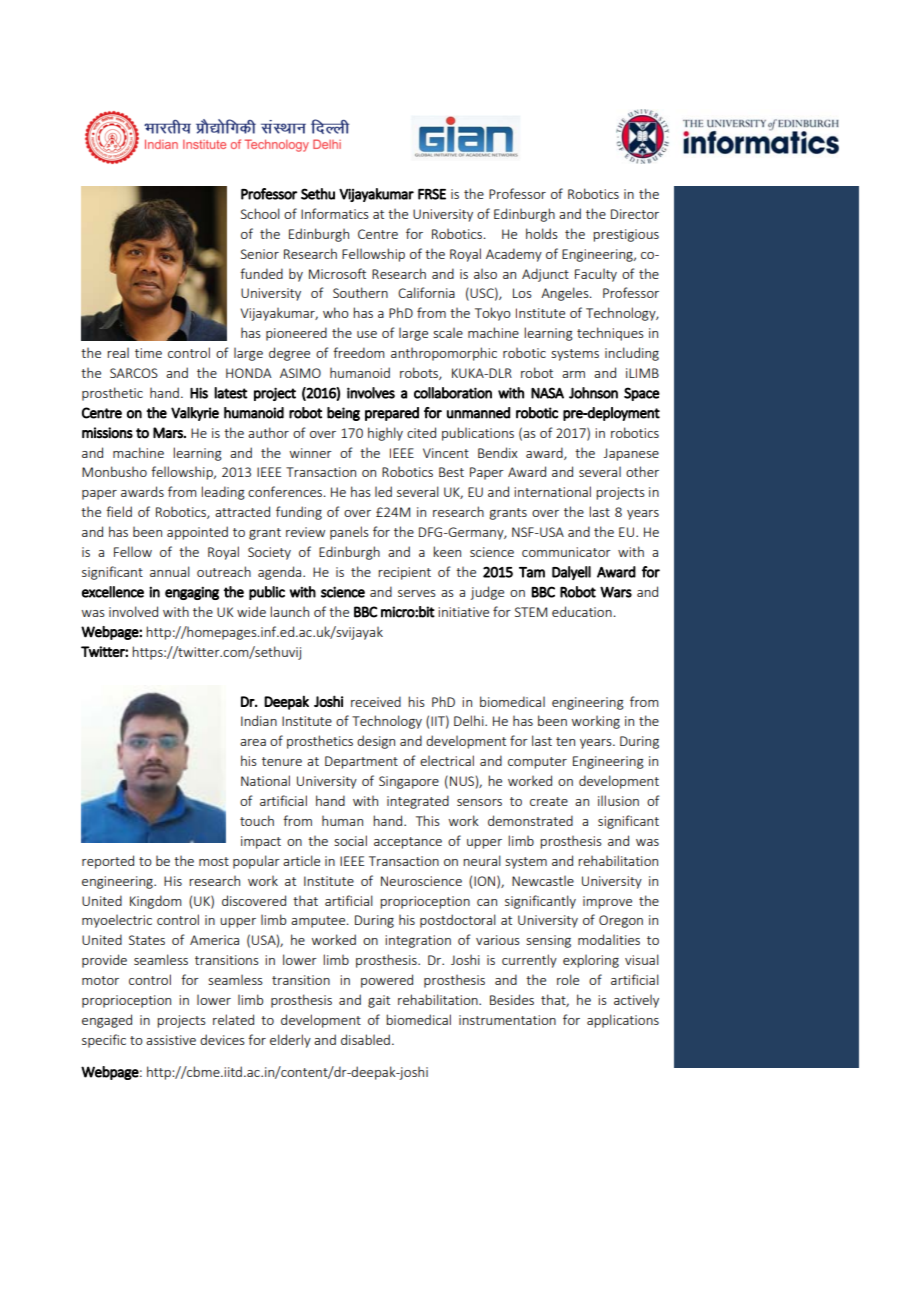 Image resolution: width=924 pixels, height=1308 pixels. I want to click on serves, so click(416, 593).
